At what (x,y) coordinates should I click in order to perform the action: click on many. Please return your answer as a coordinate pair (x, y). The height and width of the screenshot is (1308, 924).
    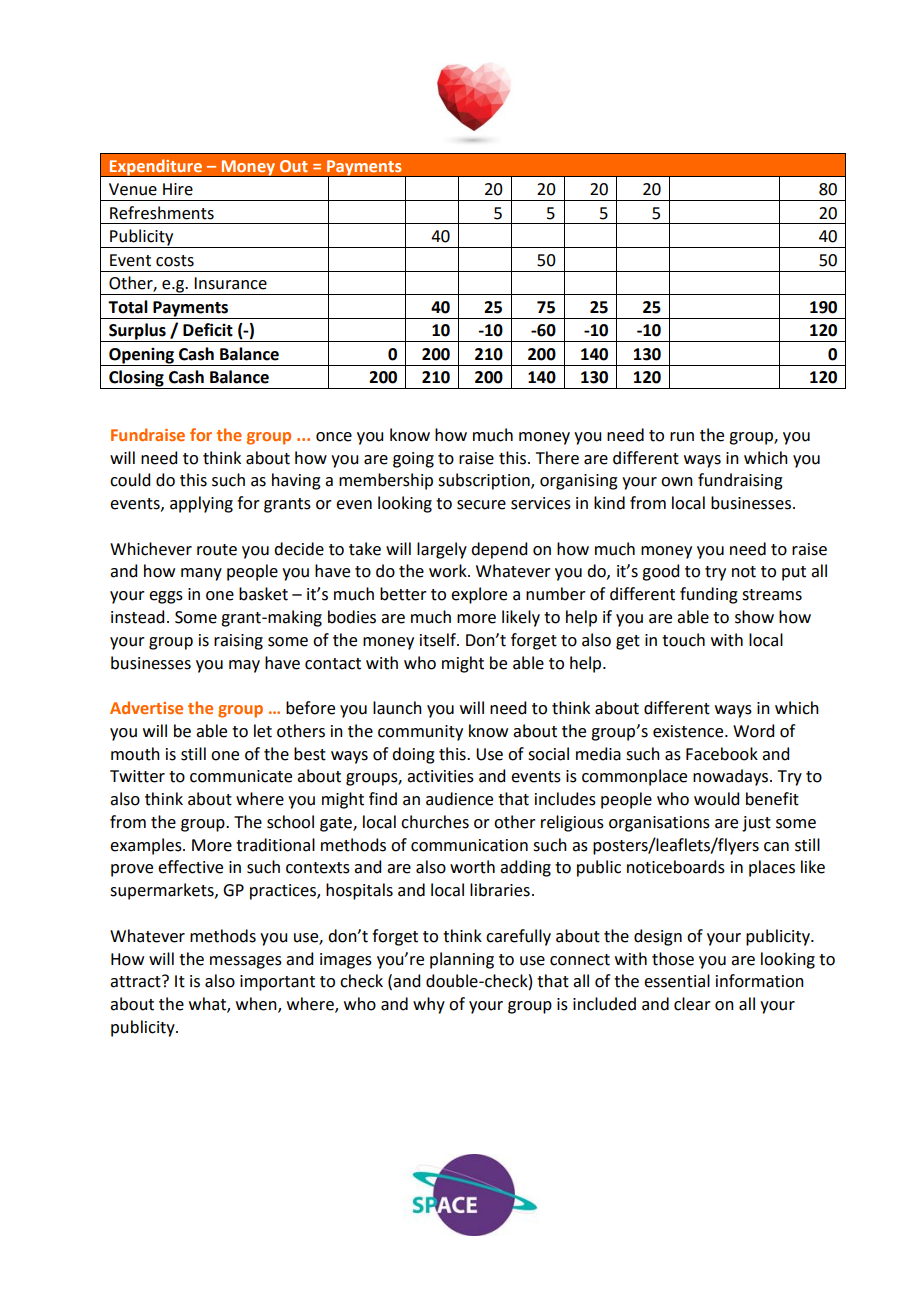
    Looking at the image, I should click on (201, 574).
